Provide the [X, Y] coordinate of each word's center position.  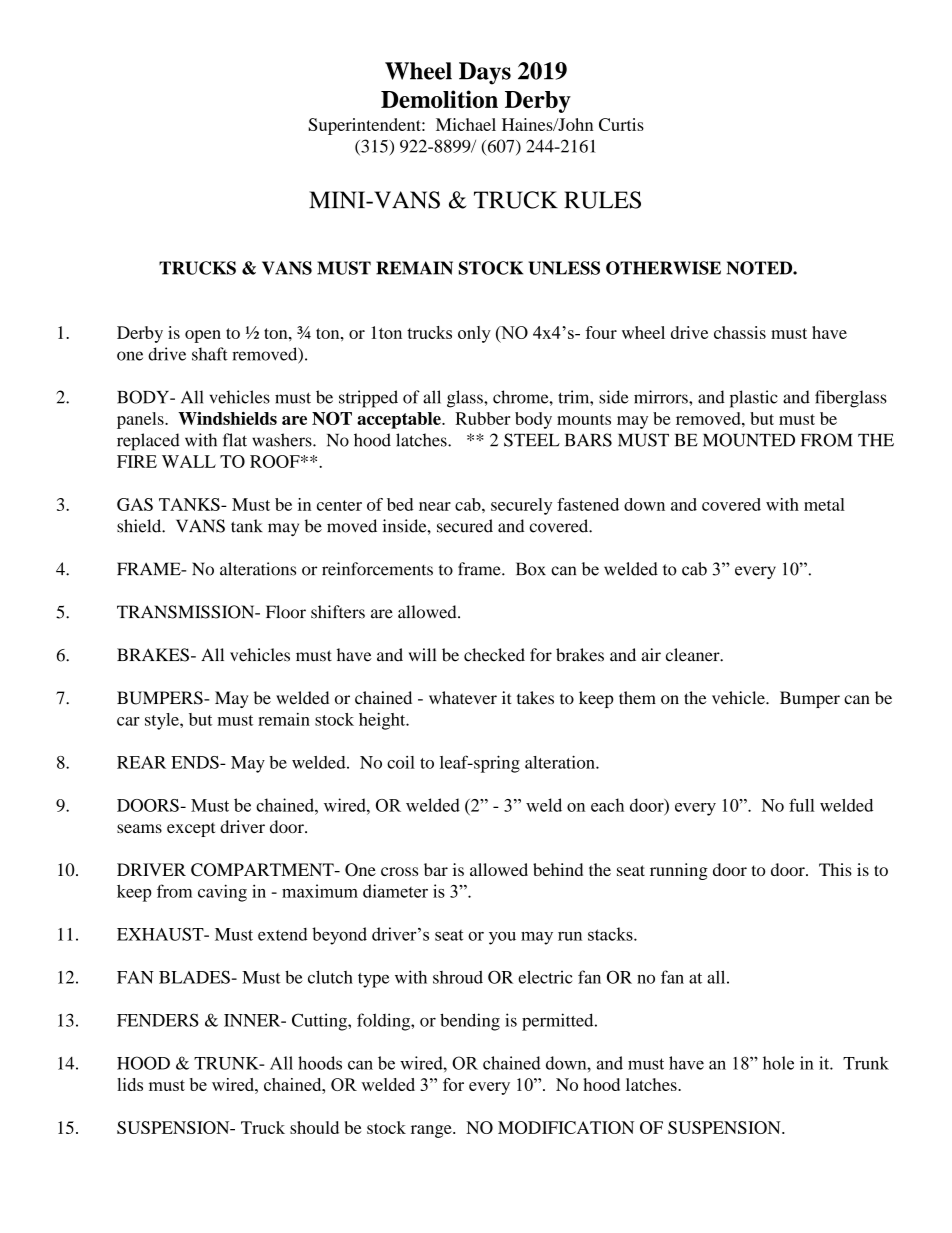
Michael [466, 124]
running [679, 871]
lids [130, 1084]
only [474, 334]
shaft [210, 354]
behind [558, 869]
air [651, 655]
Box [531, 569]
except [191, 829]
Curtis [621, 124]
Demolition [439, 99]
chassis [740, 332]
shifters [338, 612]
